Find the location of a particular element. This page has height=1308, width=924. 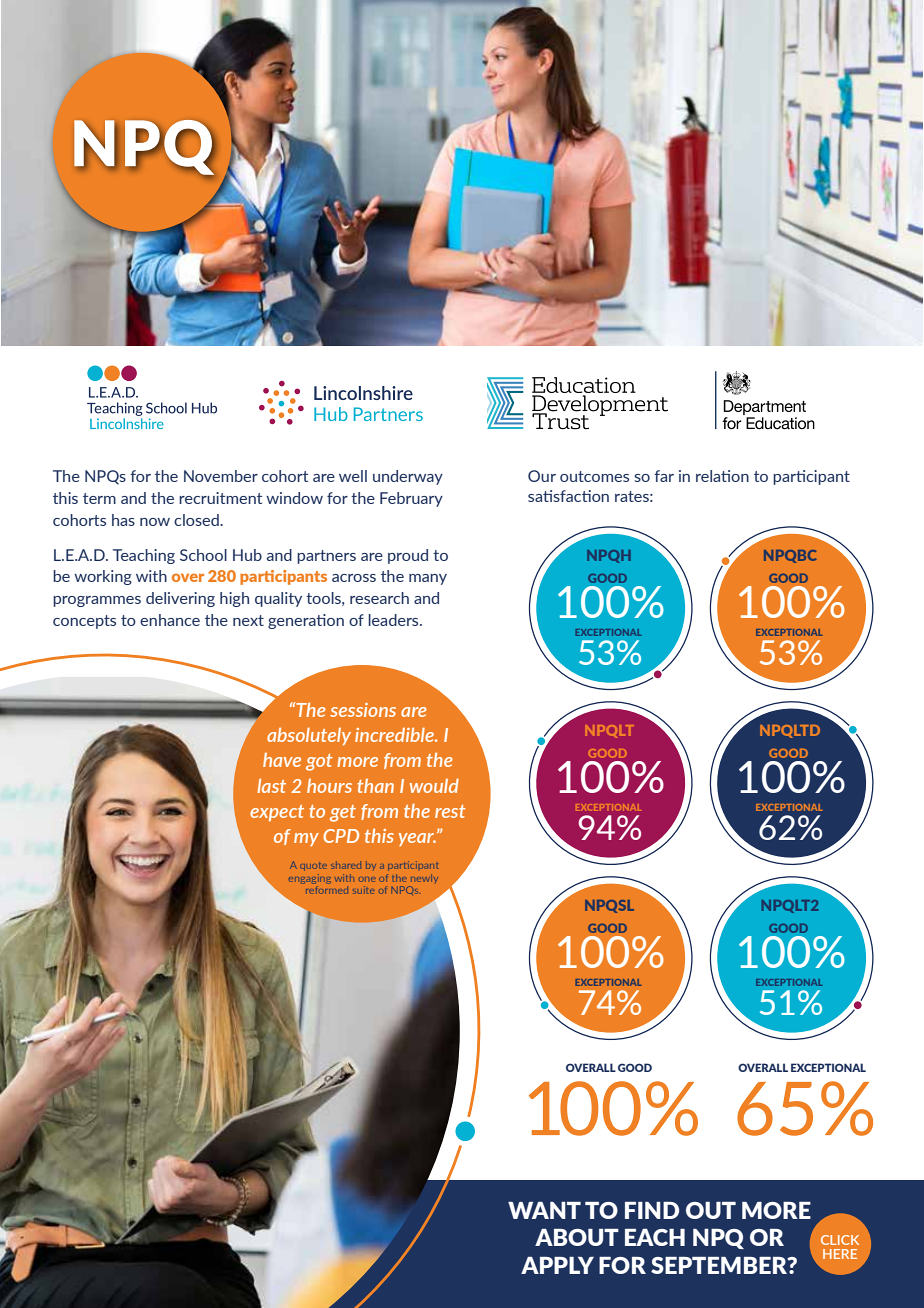

closed is located at coordinates (197, 520).
